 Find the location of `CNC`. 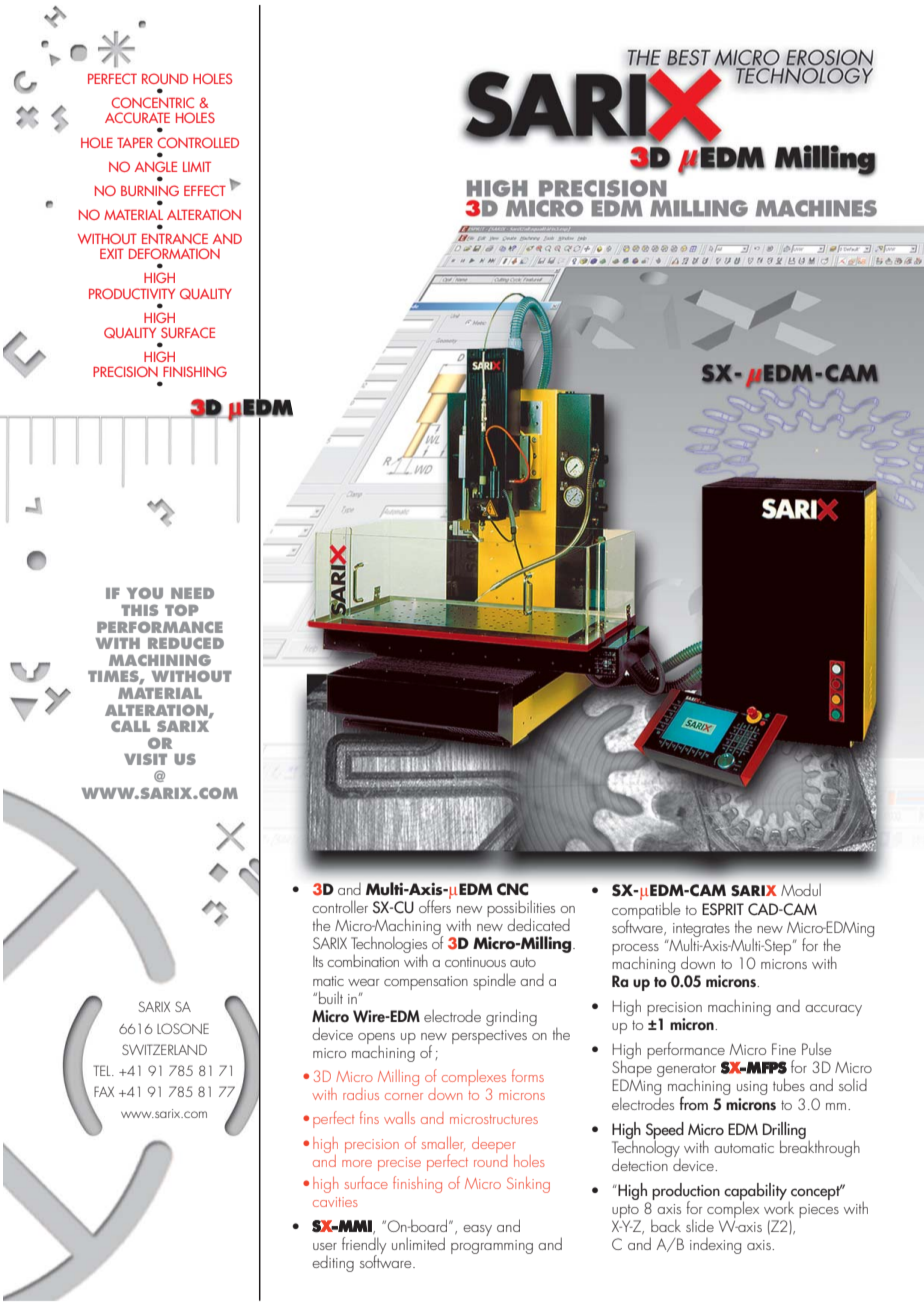

CNC is located at coordinates (512, 889).
